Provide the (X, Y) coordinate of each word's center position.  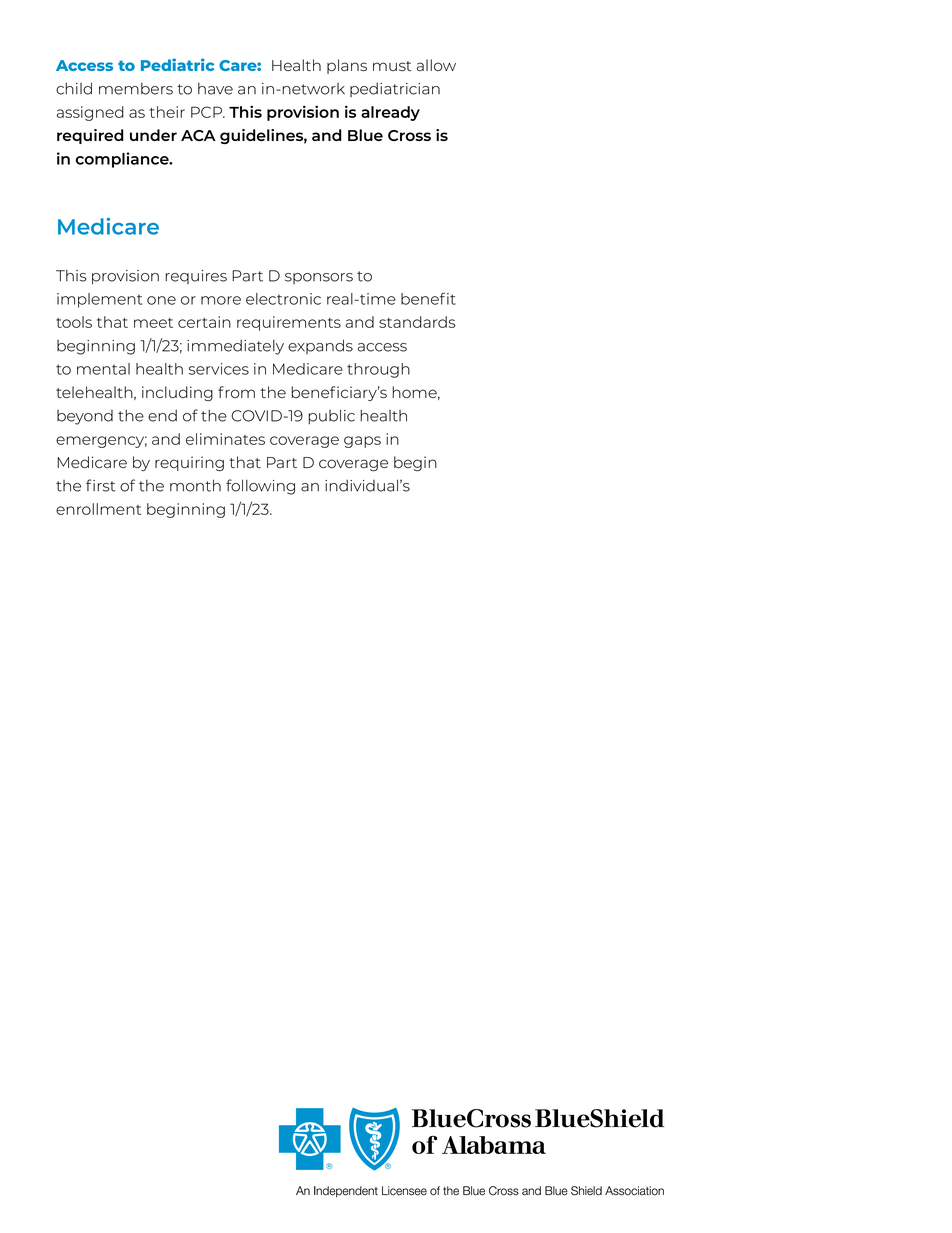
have (215, 89)
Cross (409, 135)
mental (103, 369)
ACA (198, 135)
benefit (428, 298)
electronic (283, 299)
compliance (123, 160)
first (101, 485)
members (136, 89)
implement (99, 300)
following (260, 487)
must (392, 66)
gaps (362, 442)
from (236, 392)
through (378, 370)
